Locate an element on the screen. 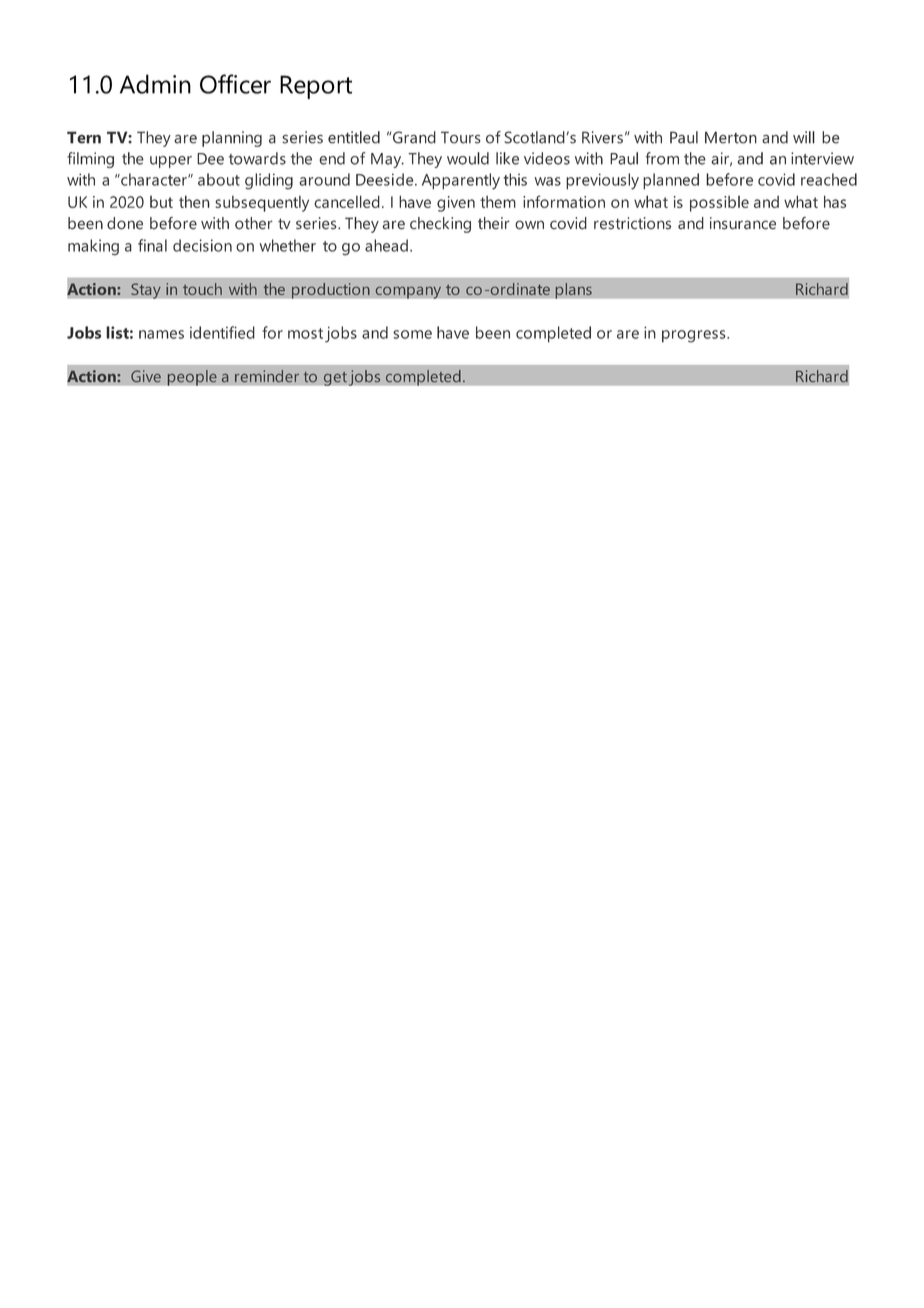 The height and width of the screenshot is (1308, 924). people is located at coordinates (192, 378).
